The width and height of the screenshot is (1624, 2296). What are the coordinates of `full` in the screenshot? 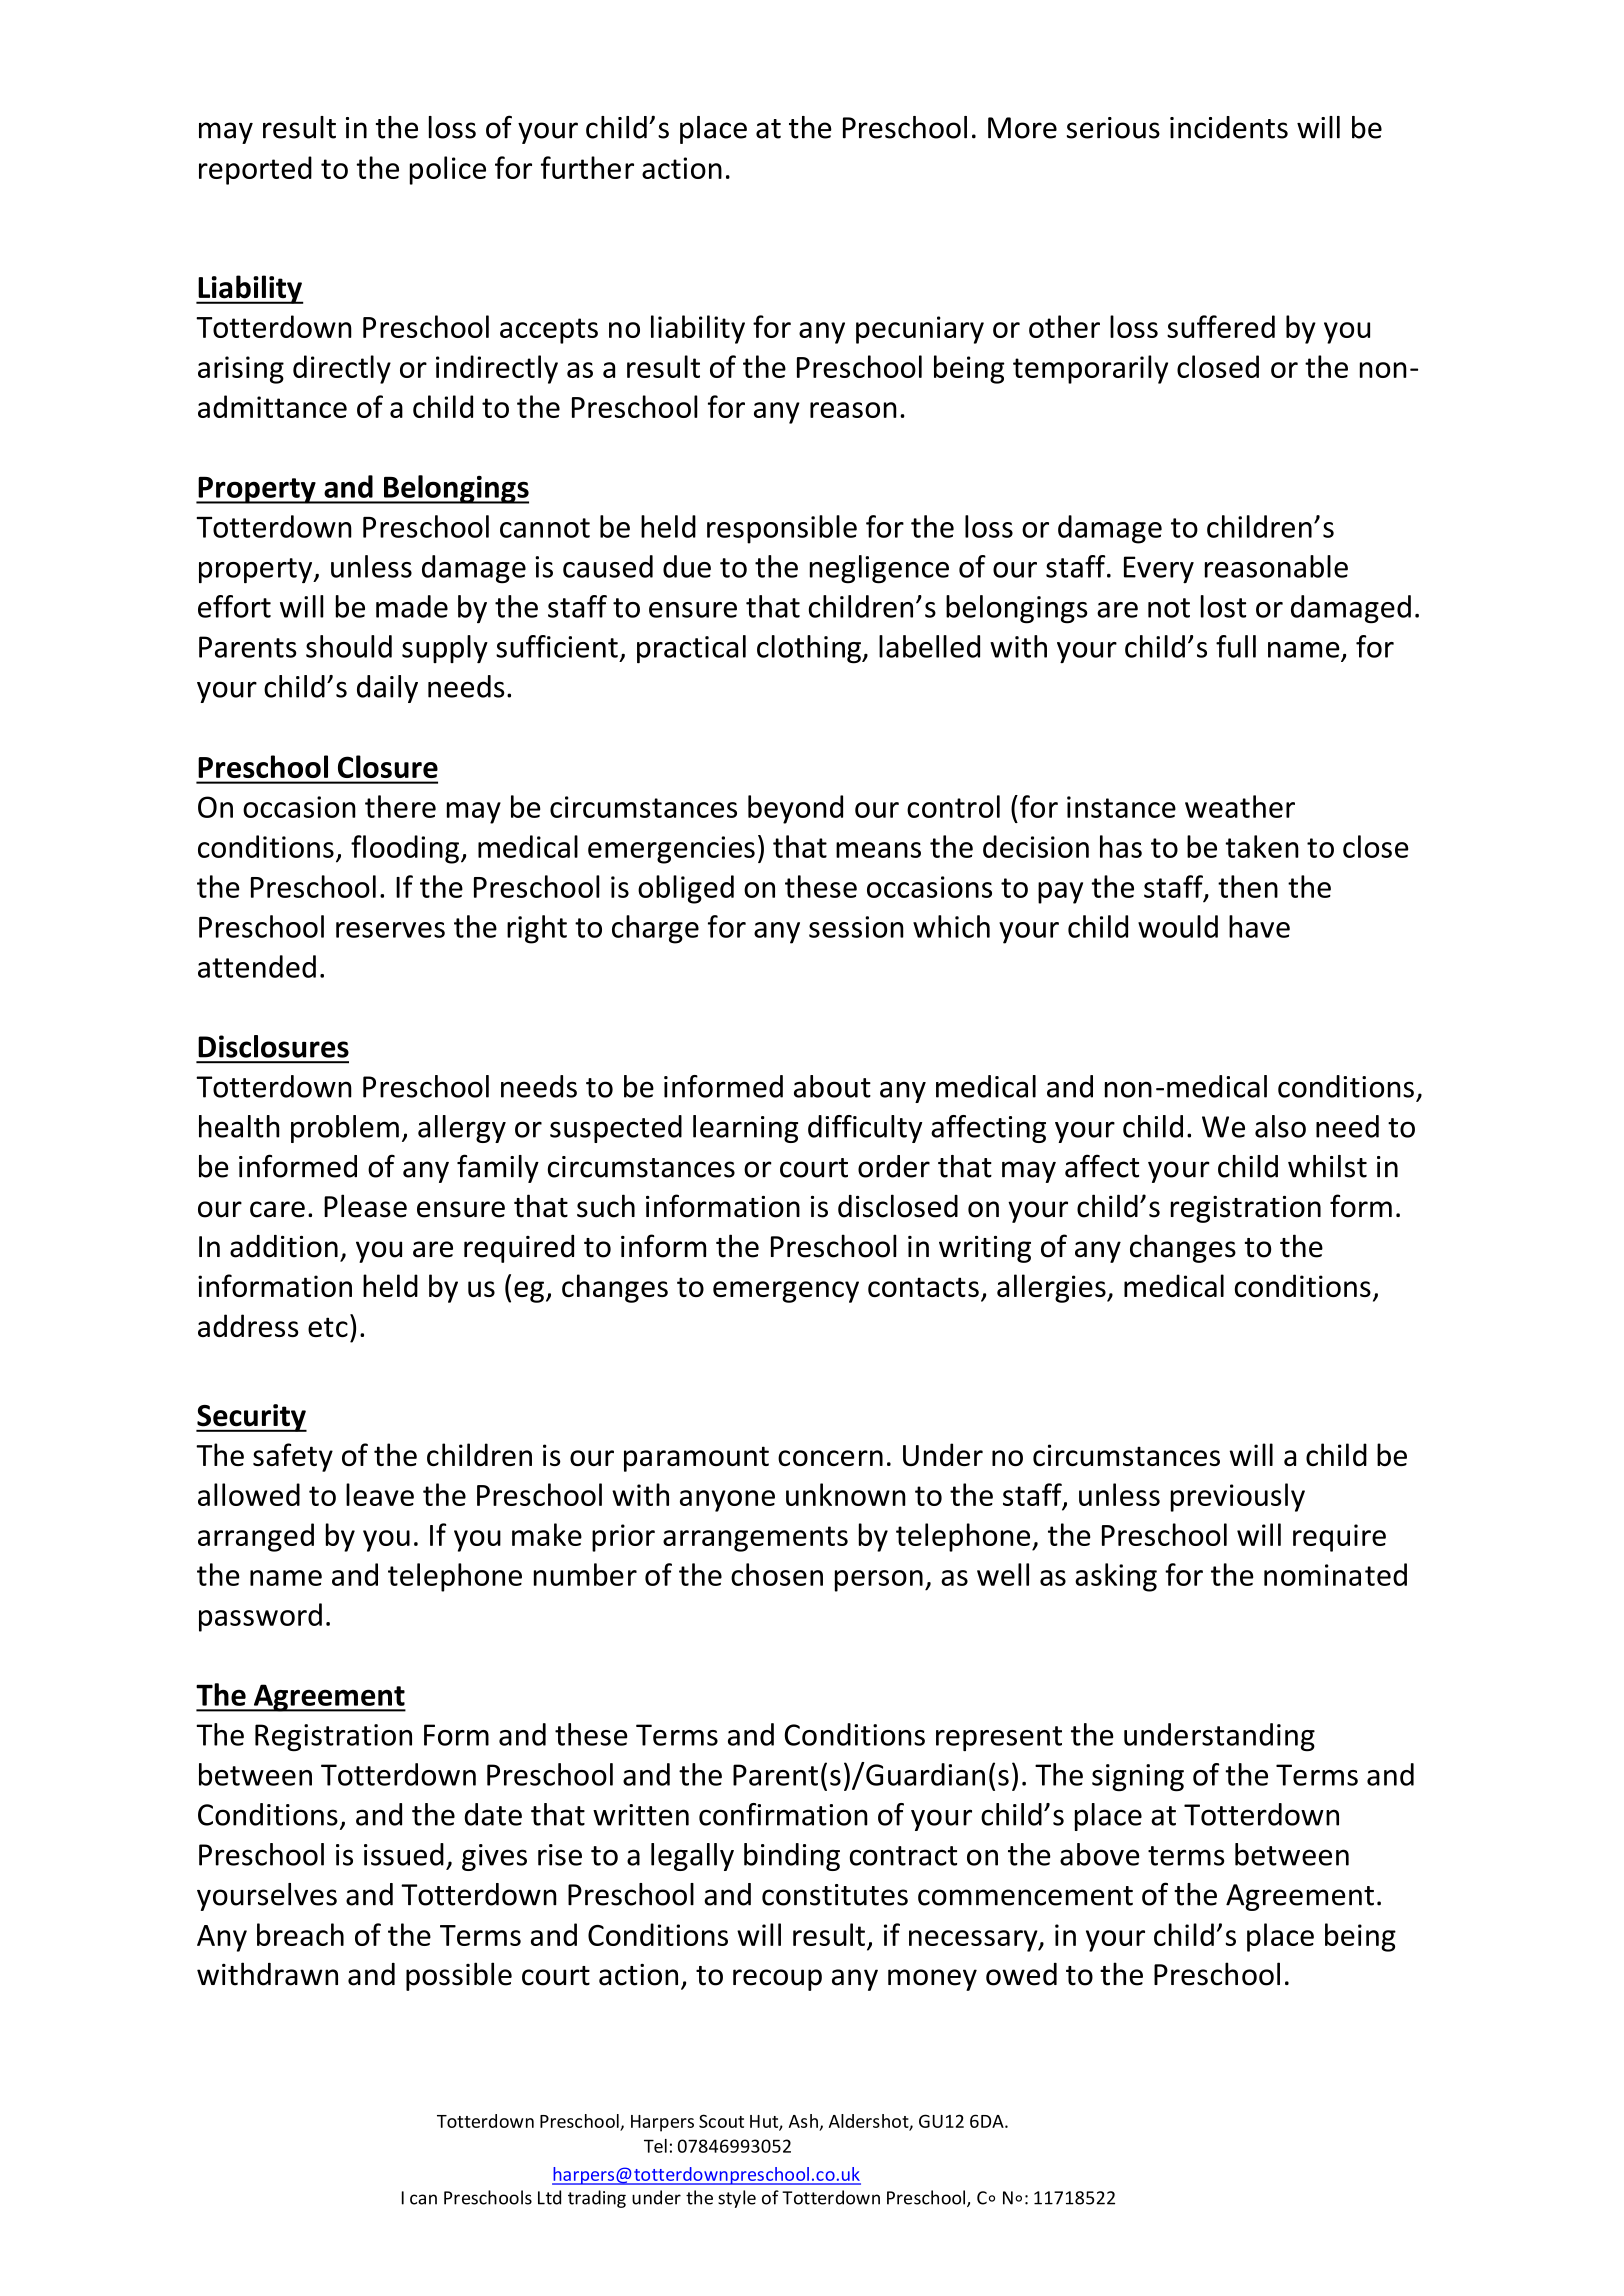 It's located at (1236, 646).
